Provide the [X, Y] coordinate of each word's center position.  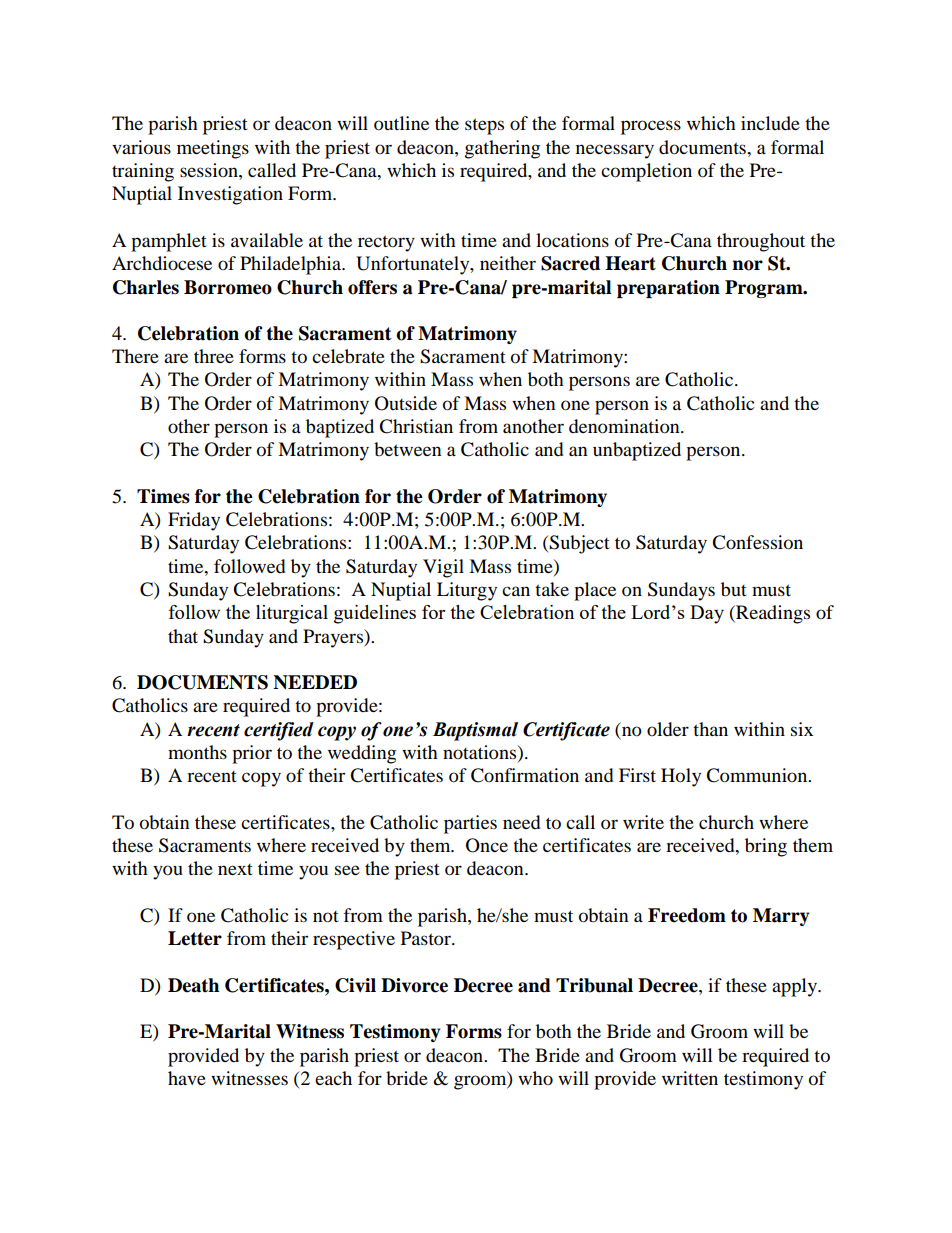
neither [508, 263]
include [770, 123]
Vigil [443, 568]
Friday [194, 521]
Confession [757, 542]
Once [487, 845]
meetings [213, 149]
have [187, 1078]
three [214, 356]
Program [765, 289]
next [235, 869]
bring [766, 847]
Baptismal [475, 731]
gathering [502, 149]
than [710, 729]
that [183, 636]
